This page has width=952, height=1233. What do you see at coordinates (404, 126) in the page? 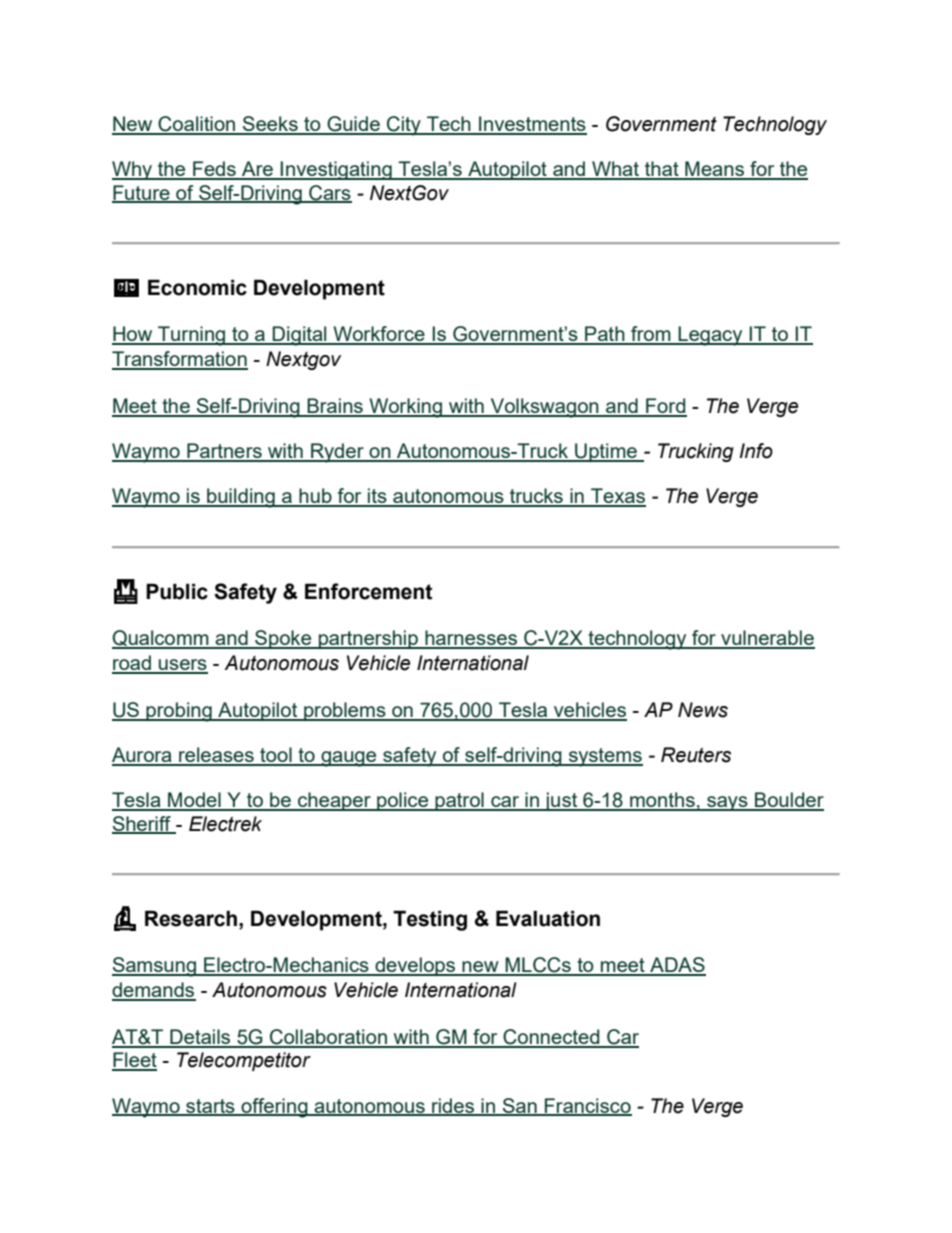
I see `City` at bounding box center [404, 126].
